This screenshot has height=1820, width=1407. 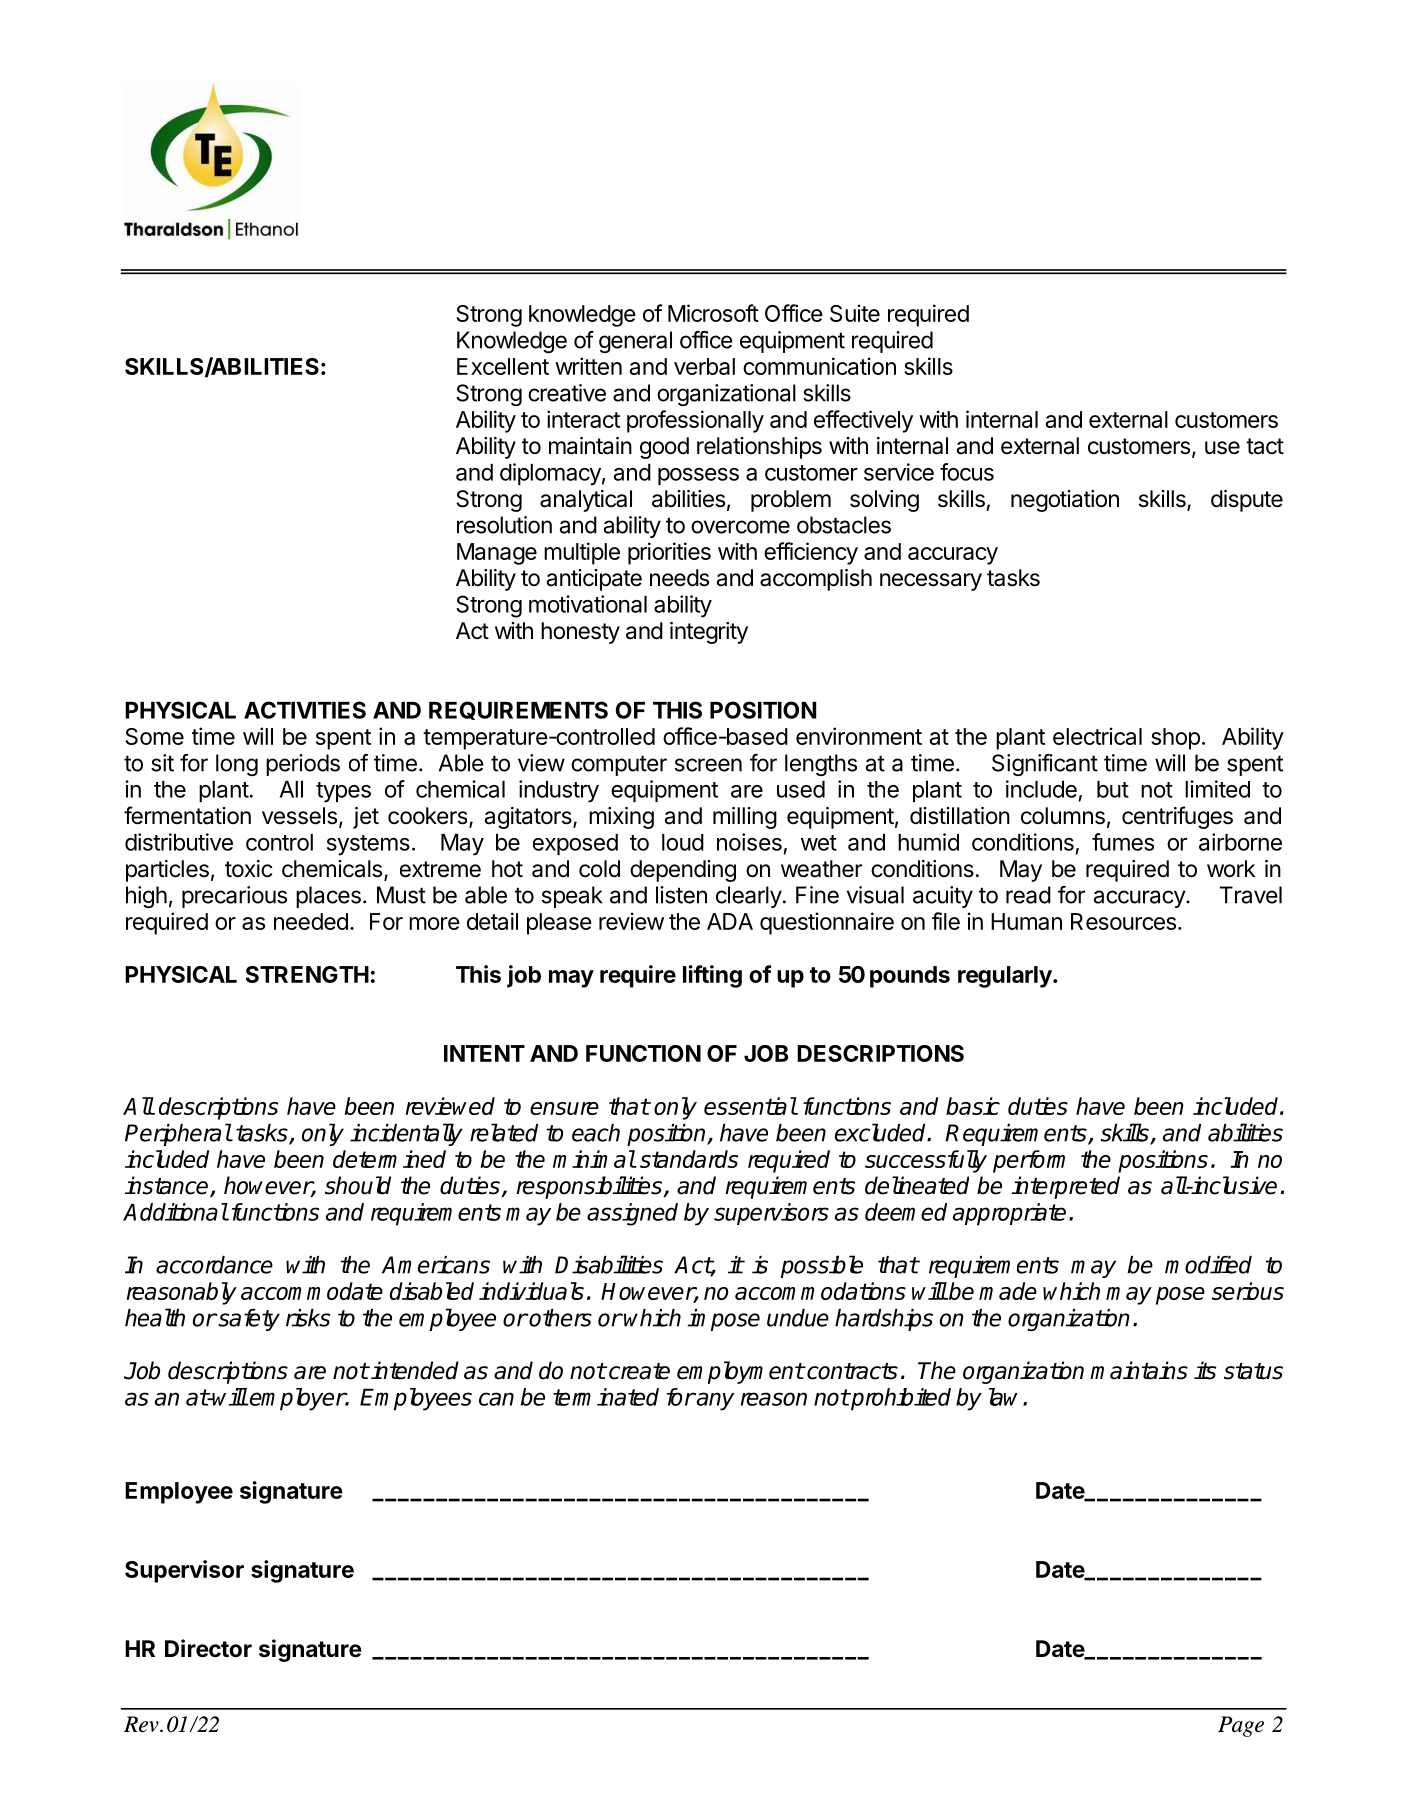 What do you see at coordinates (248, 1320) in the screenshot?
I see `safety` at bounding box center [248, 1320].
